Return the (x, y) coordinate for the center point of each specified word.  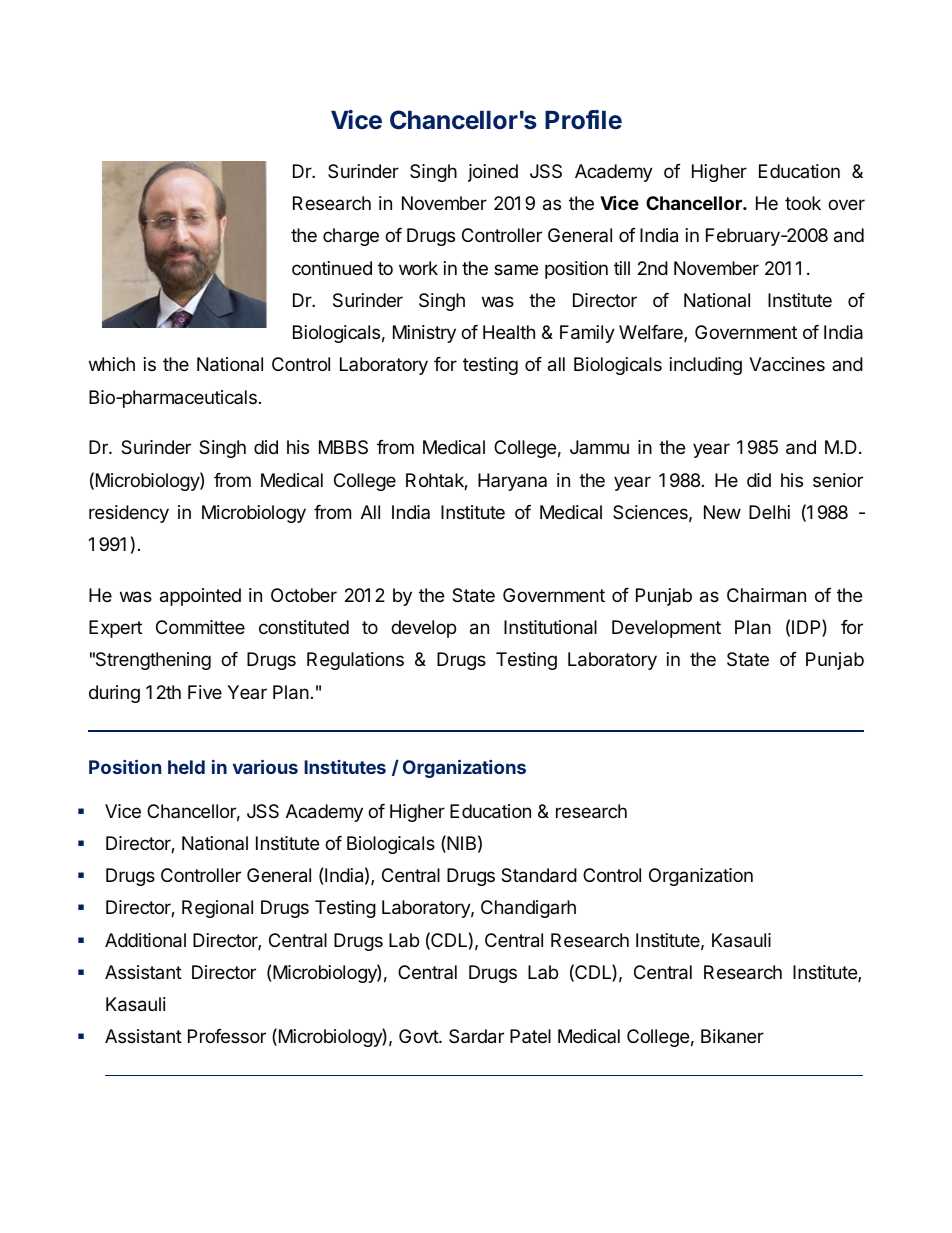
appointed (200, 597)
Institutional (550, 627)
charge (351, 237)
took (803, 203)
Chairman (766, 595)
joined (493, 173)
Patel (530, 1036)
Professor (227, 1036)
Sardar (476, 1036)
